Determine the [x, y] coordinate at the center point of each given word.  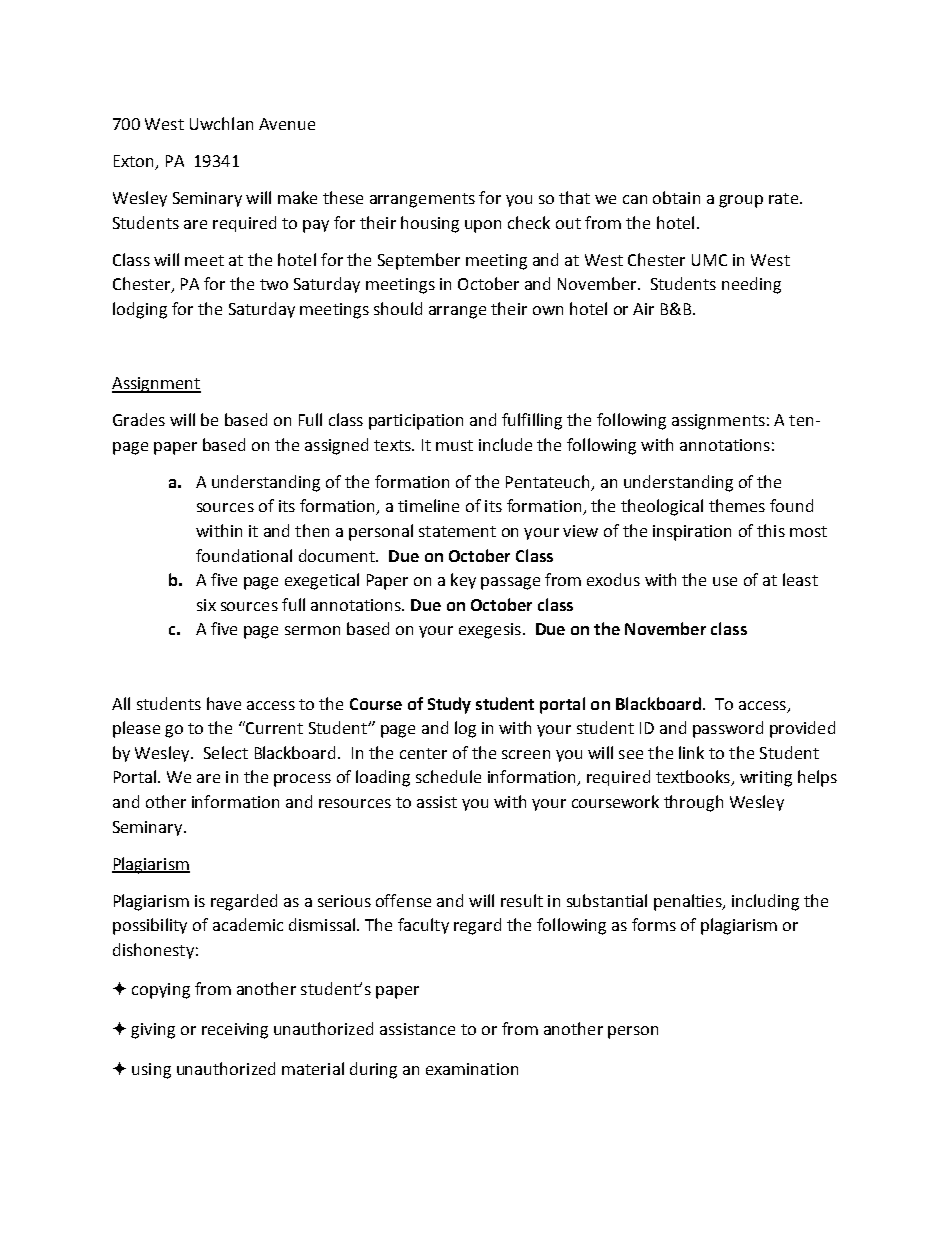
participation [416, 422]
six [206, 605]
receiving [235, 1031]
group [741, 201]
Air [643, 309]
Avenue [287, 124]
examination [472, 1069]
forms [654, 924]
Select [226, 752]
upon [483, 226]
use [725, 581]
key [463, 581]
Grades [139, 419]
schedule [448, 776]
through [693, 803]
